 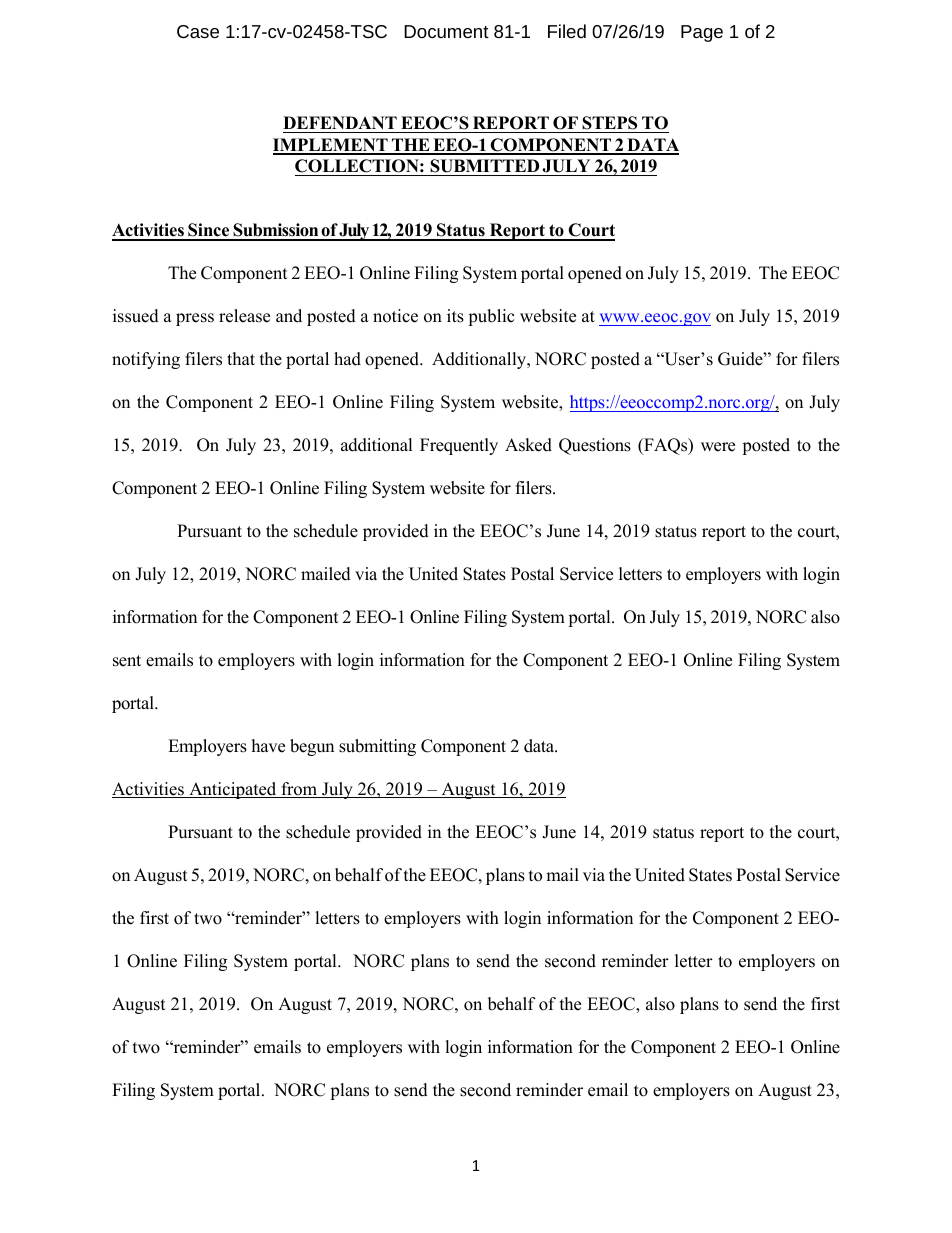 What do you see at coordinates (233, 790) in the document?
I see `Anticipated` at bounding box center [233, 790].
